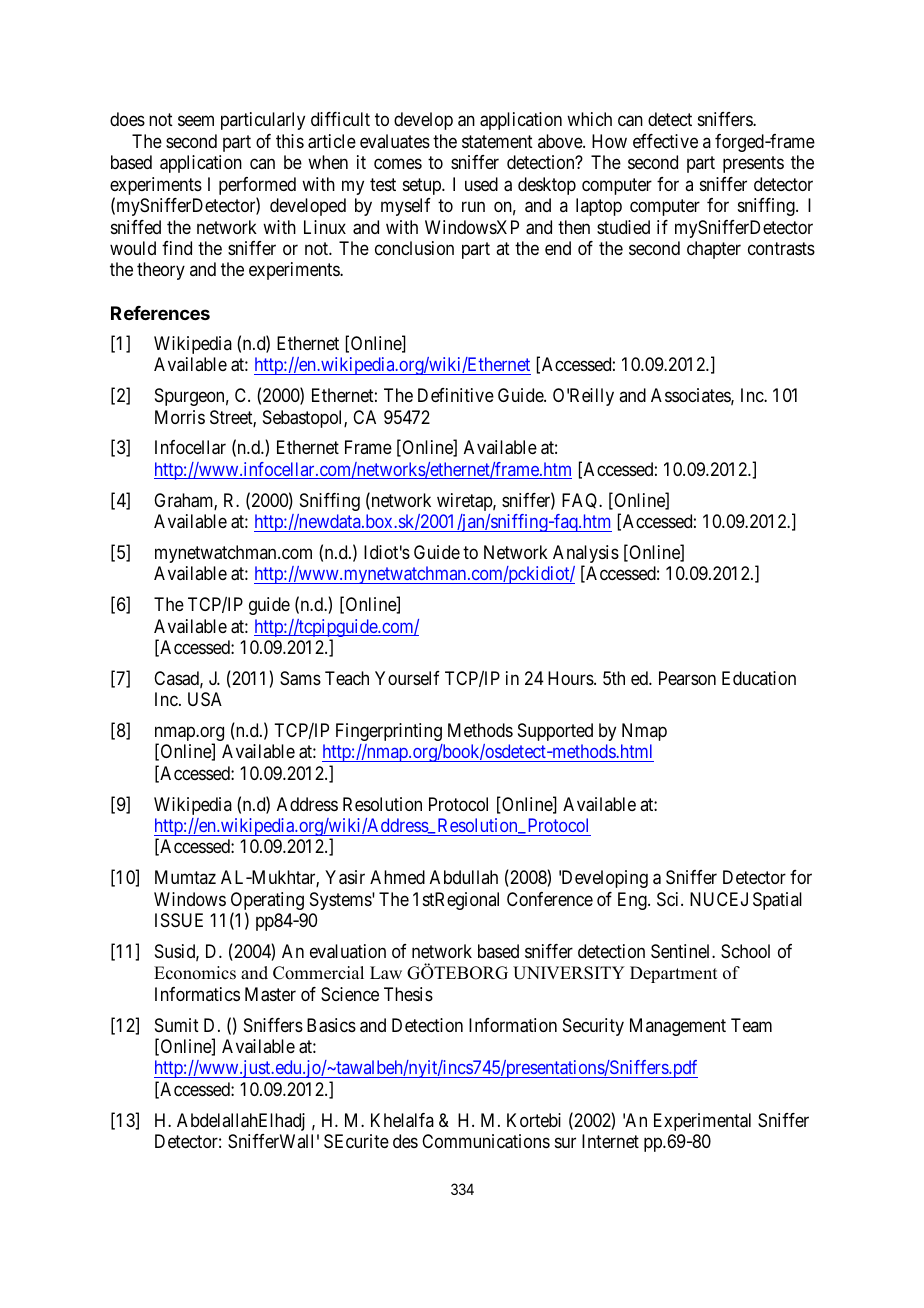 Image resolution: width=924 pixels, height=1308 pixels. Describe the element at coordinates (205, 699) in the screenshot. I see `USA` at that location.
